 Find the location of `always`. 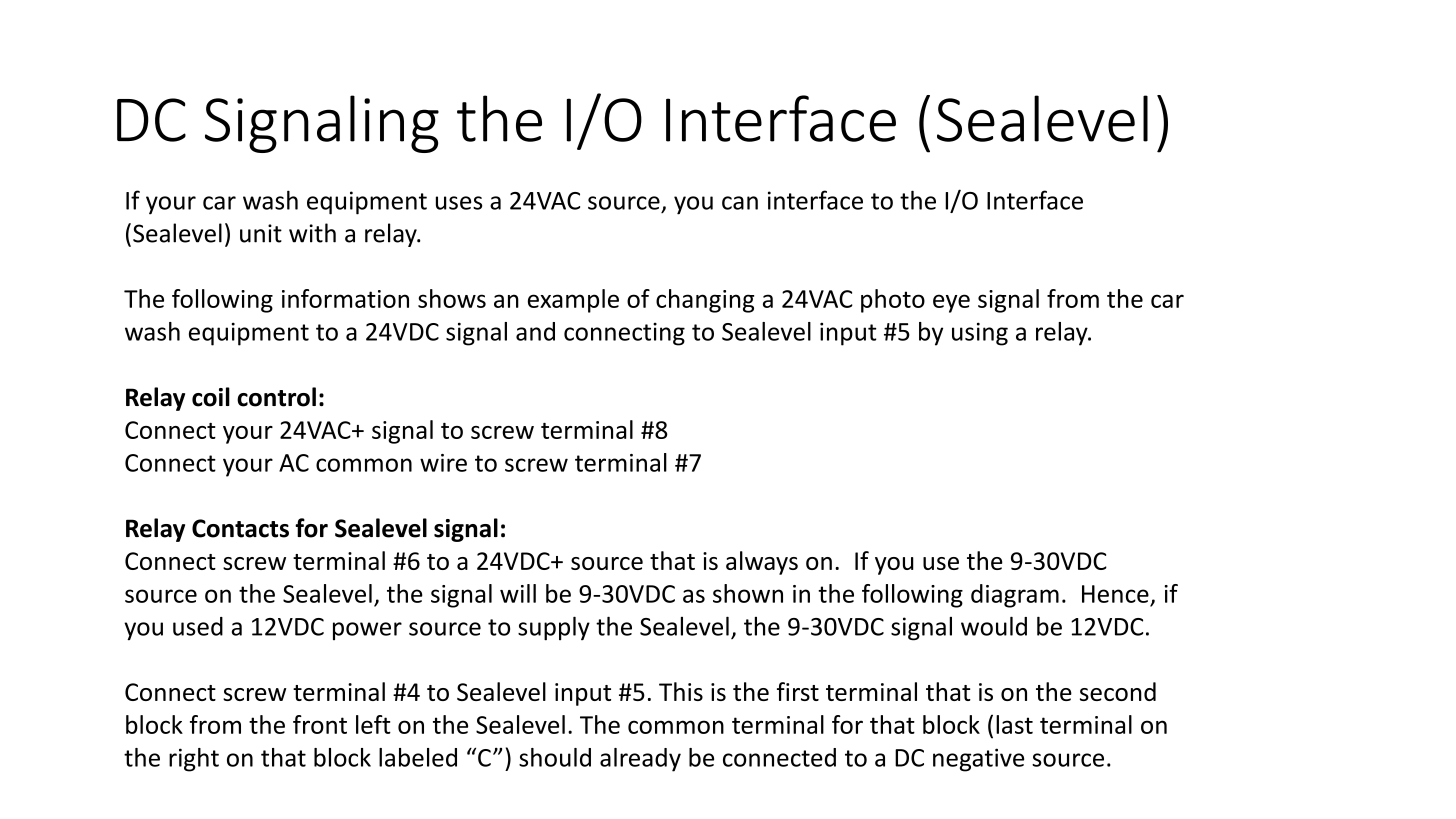

always is located at coordinates (762, 563).
